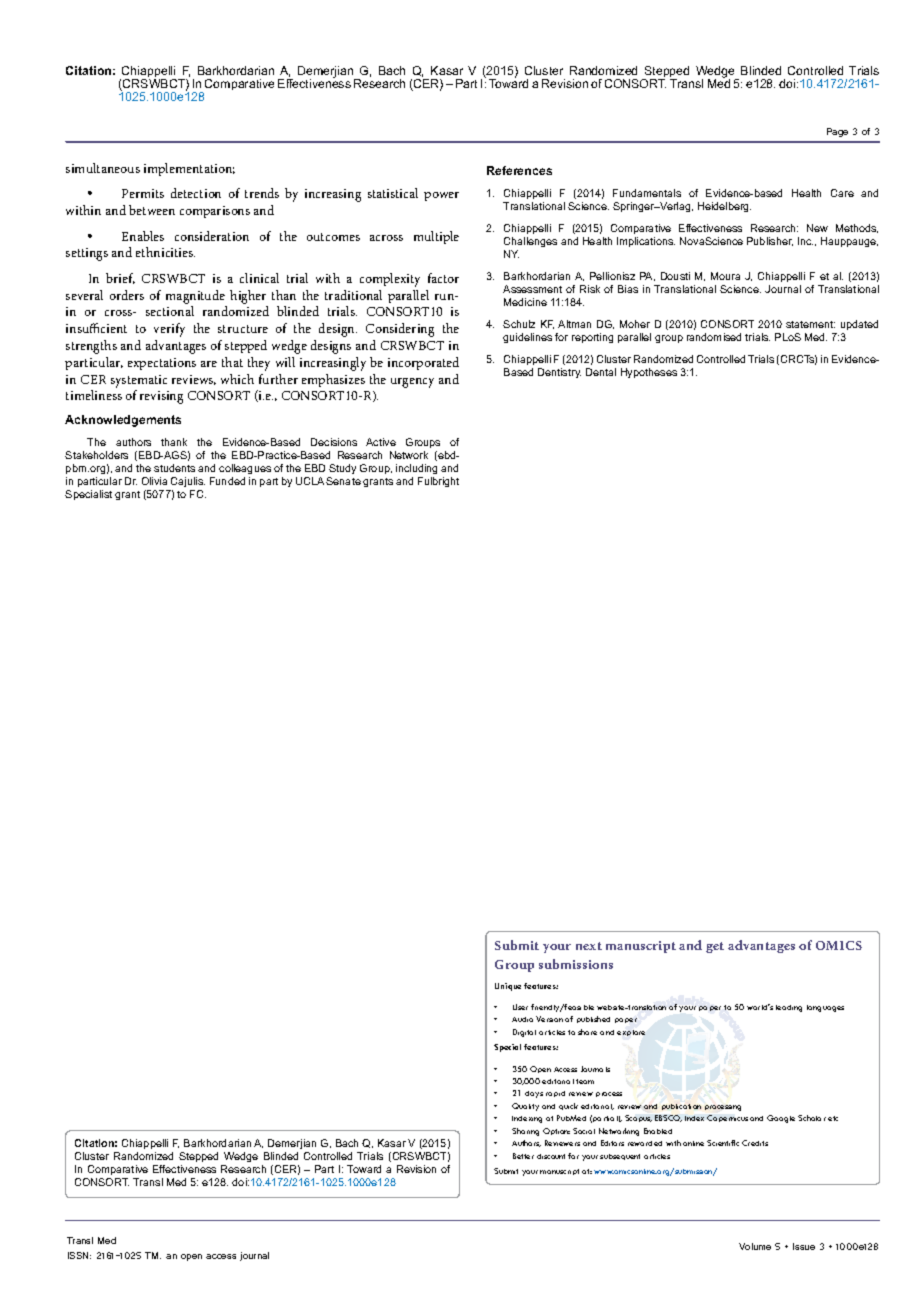 This document has height=1308, width=924. Describe the element at coordinates (589, 946) in the document. I see `next` at that location.
